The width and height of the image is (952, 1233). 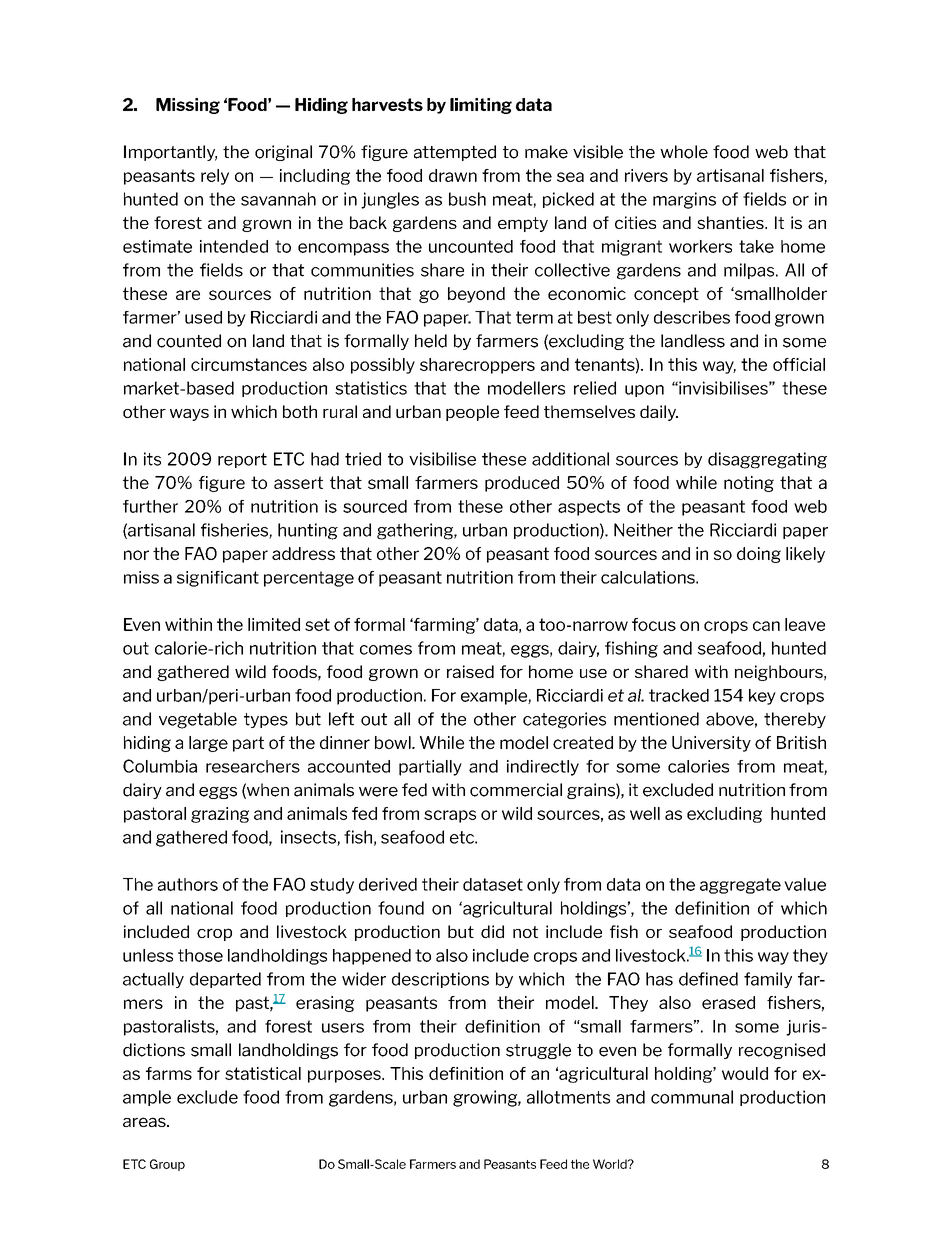 I want to click on produced, so click(x=522, y=484).
